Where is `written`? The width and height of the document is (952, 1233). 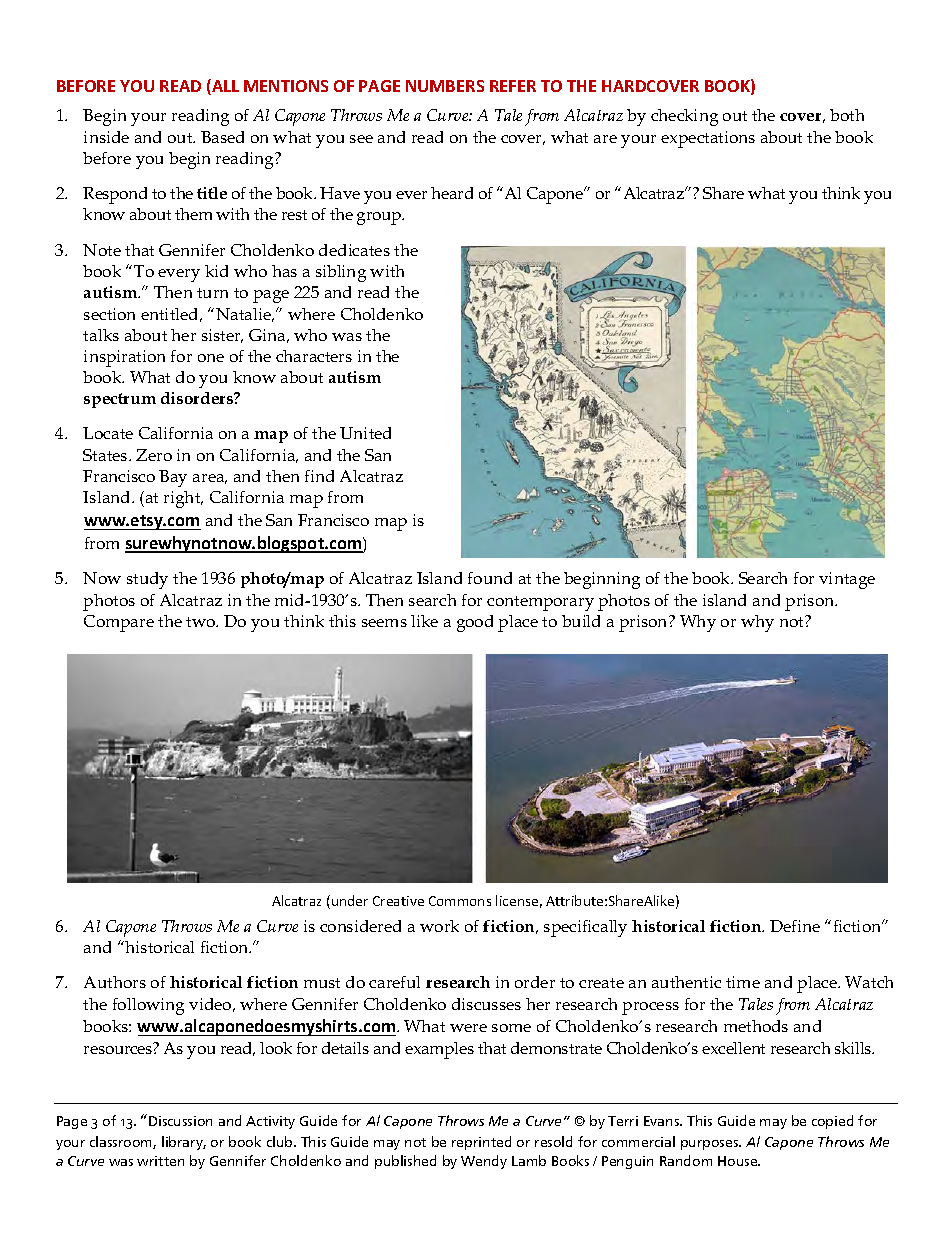
written is located at coordinates (160, 1161).
